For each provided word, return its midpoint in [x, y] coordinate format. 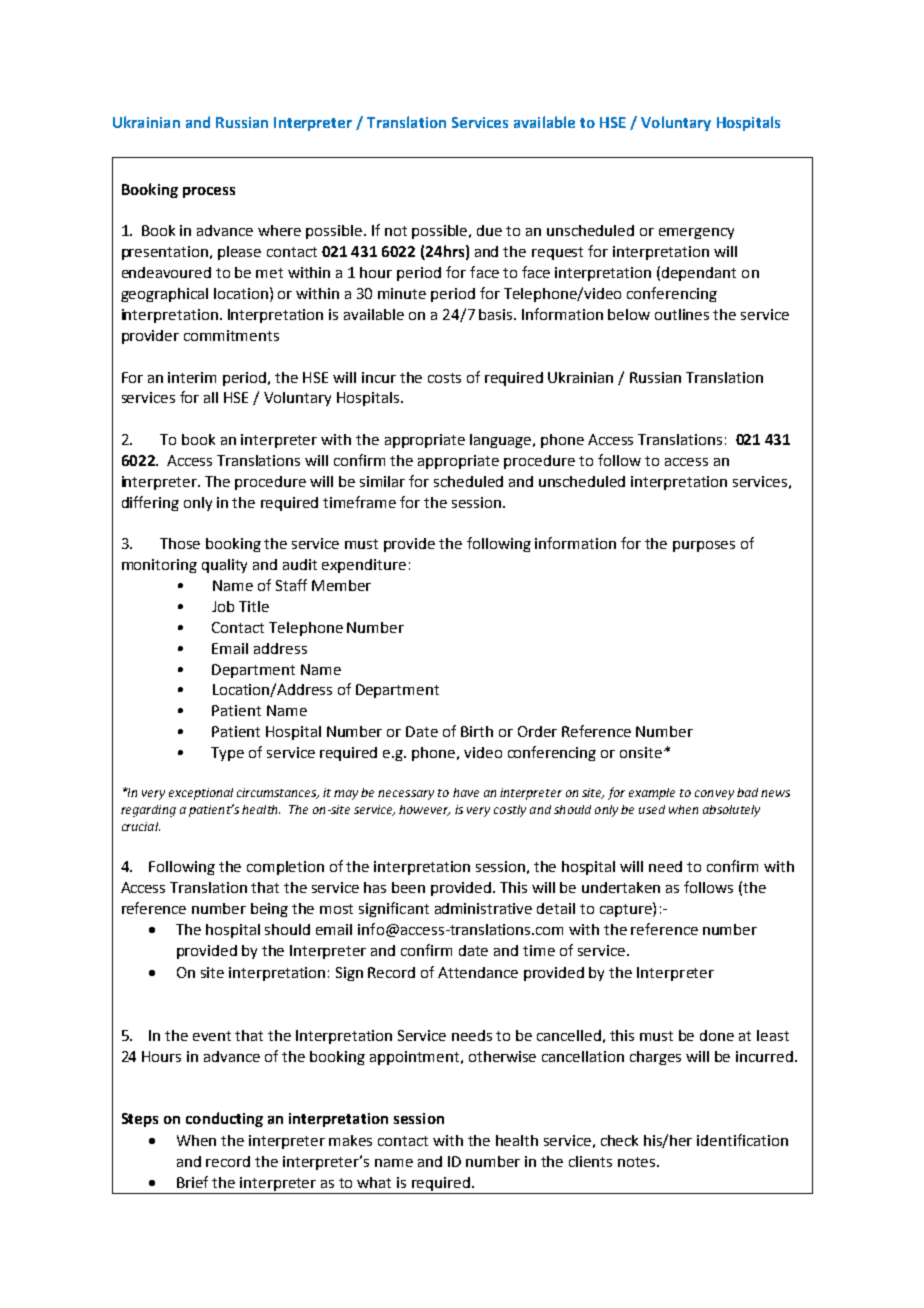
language [502, 441]
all [211, 397]
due [489, 230]
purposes [704, 546]
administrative [483, 908]
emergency [696, 233]
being [269, 910]
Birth [477, 731]
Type [227, 754]
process [209, 192]
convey [714, 795]
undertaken [621, 887]
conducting [224, 1119]
